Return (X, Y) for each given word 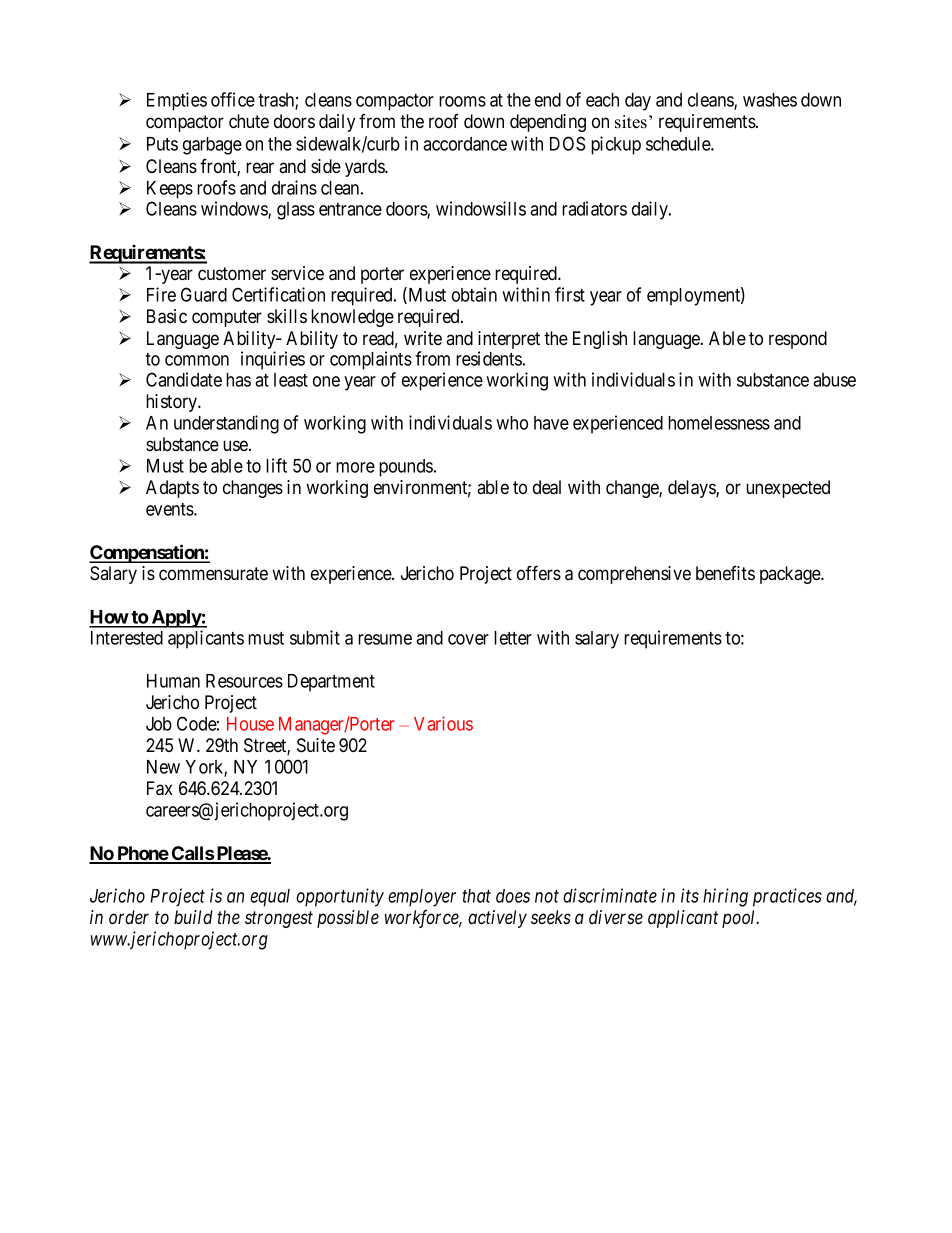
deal (547, 487)
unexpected (788, 489)
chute (249, 121)
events (170, 509)
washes (770, 100)
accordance (465, 144)
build (193, 917)
